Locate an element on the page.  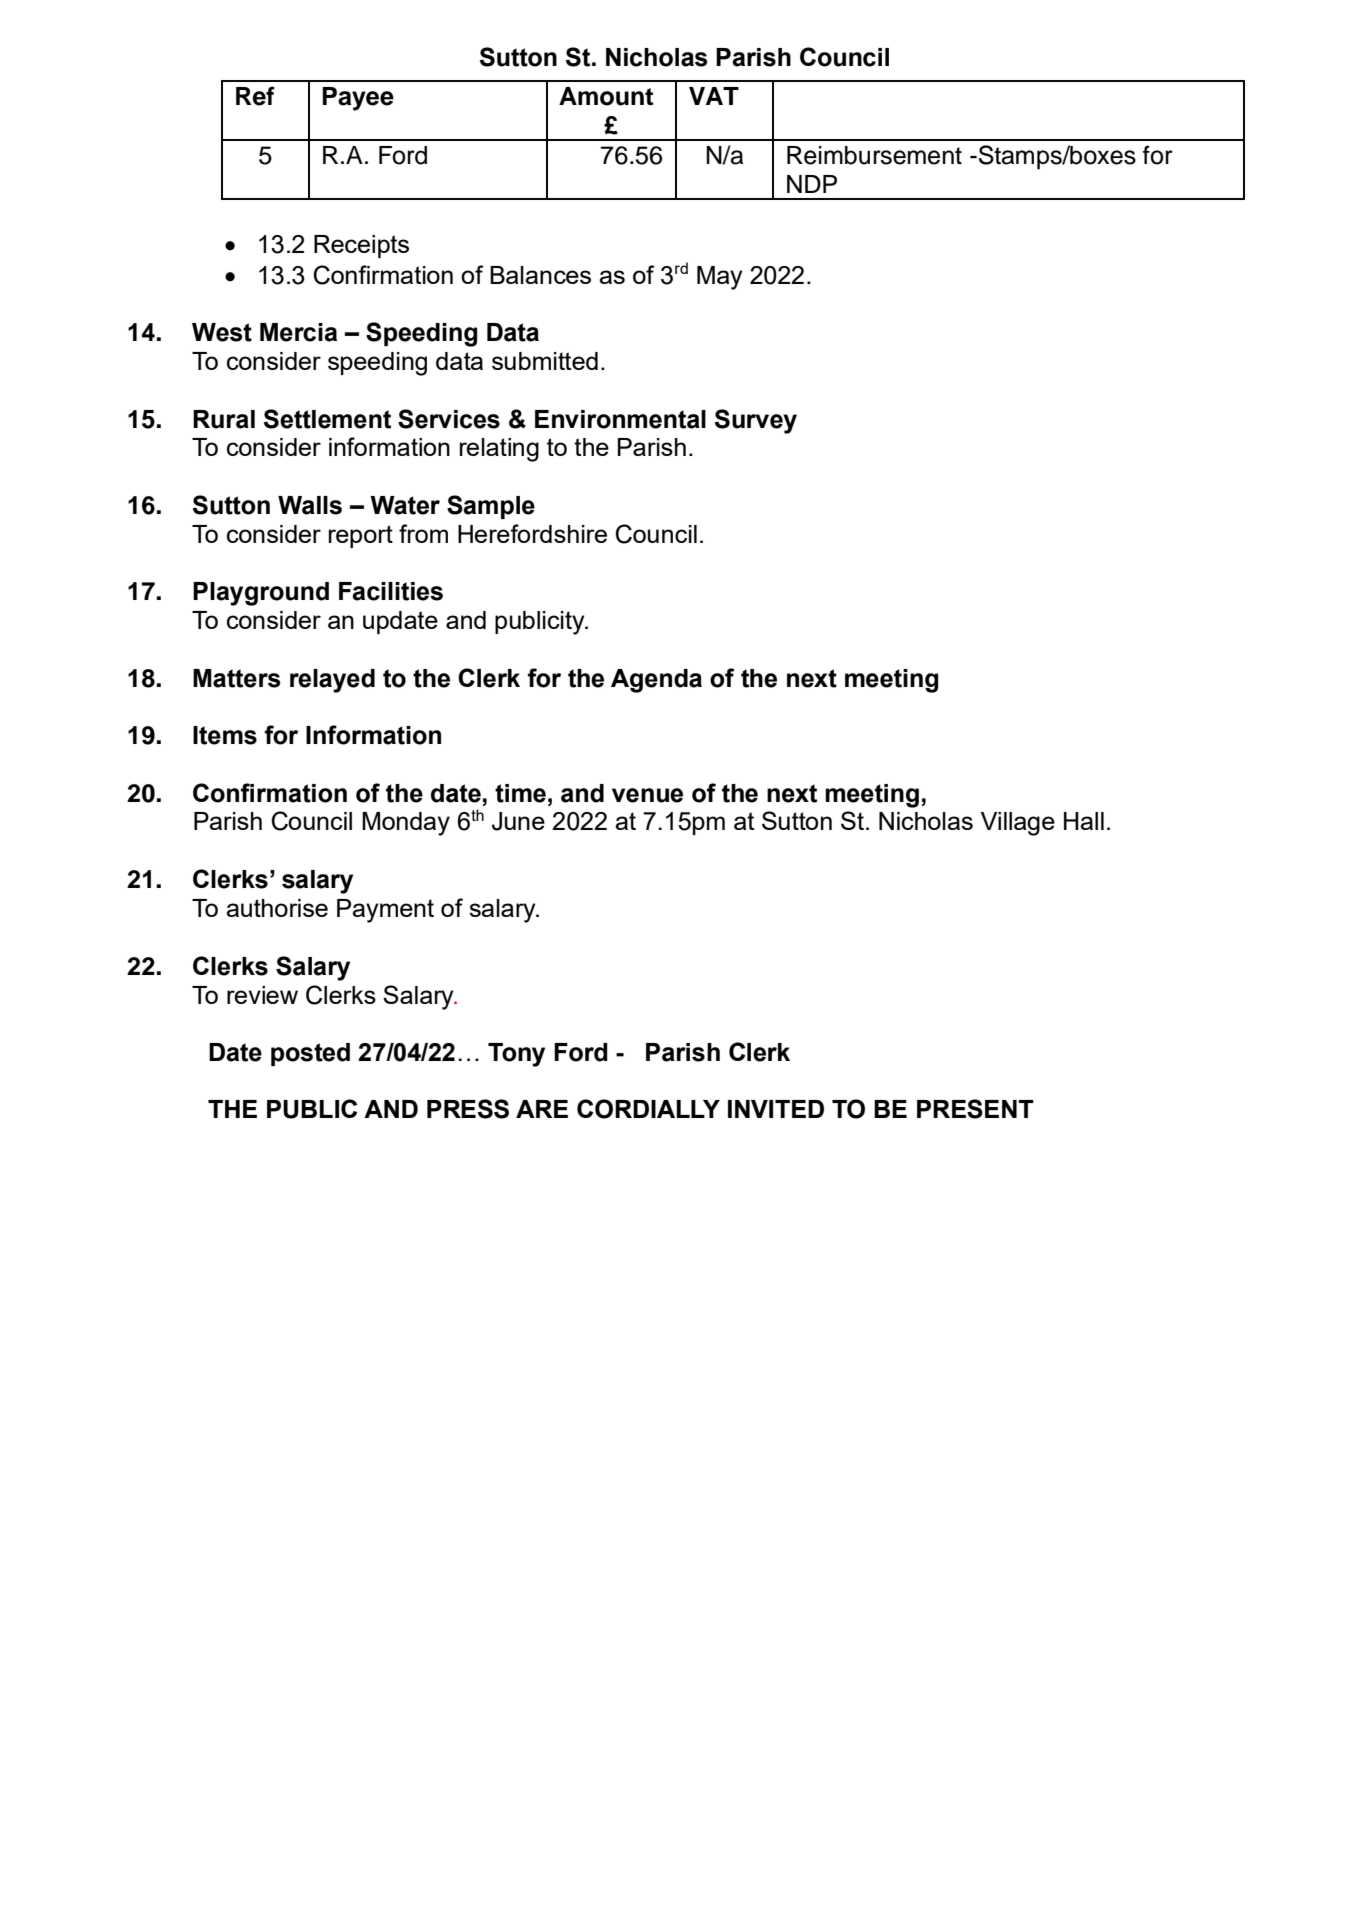
posted is located at coordinates (310, 1054).
